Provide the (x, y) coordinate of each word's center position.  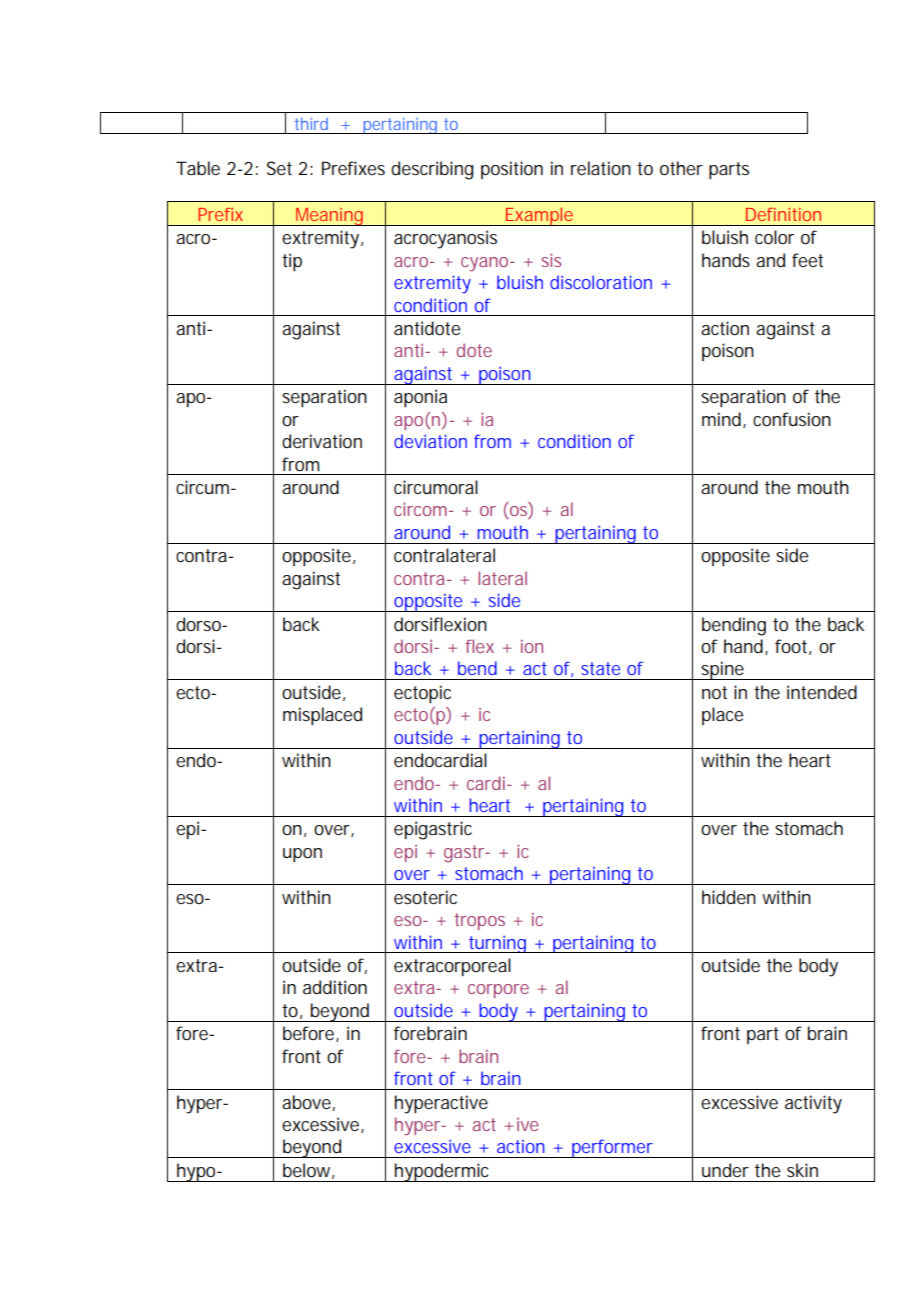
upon (302, 855)
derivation (322, 441)
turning (499, 944)
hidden (729, 897)
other (681, 168)
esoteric (425, 897)
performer (613, 1148)
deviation (430, 441)
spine (724, 670)
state (600, 668)
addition (335, 987)
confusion (792, 419)
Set (279, 168)
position (512, 170)
